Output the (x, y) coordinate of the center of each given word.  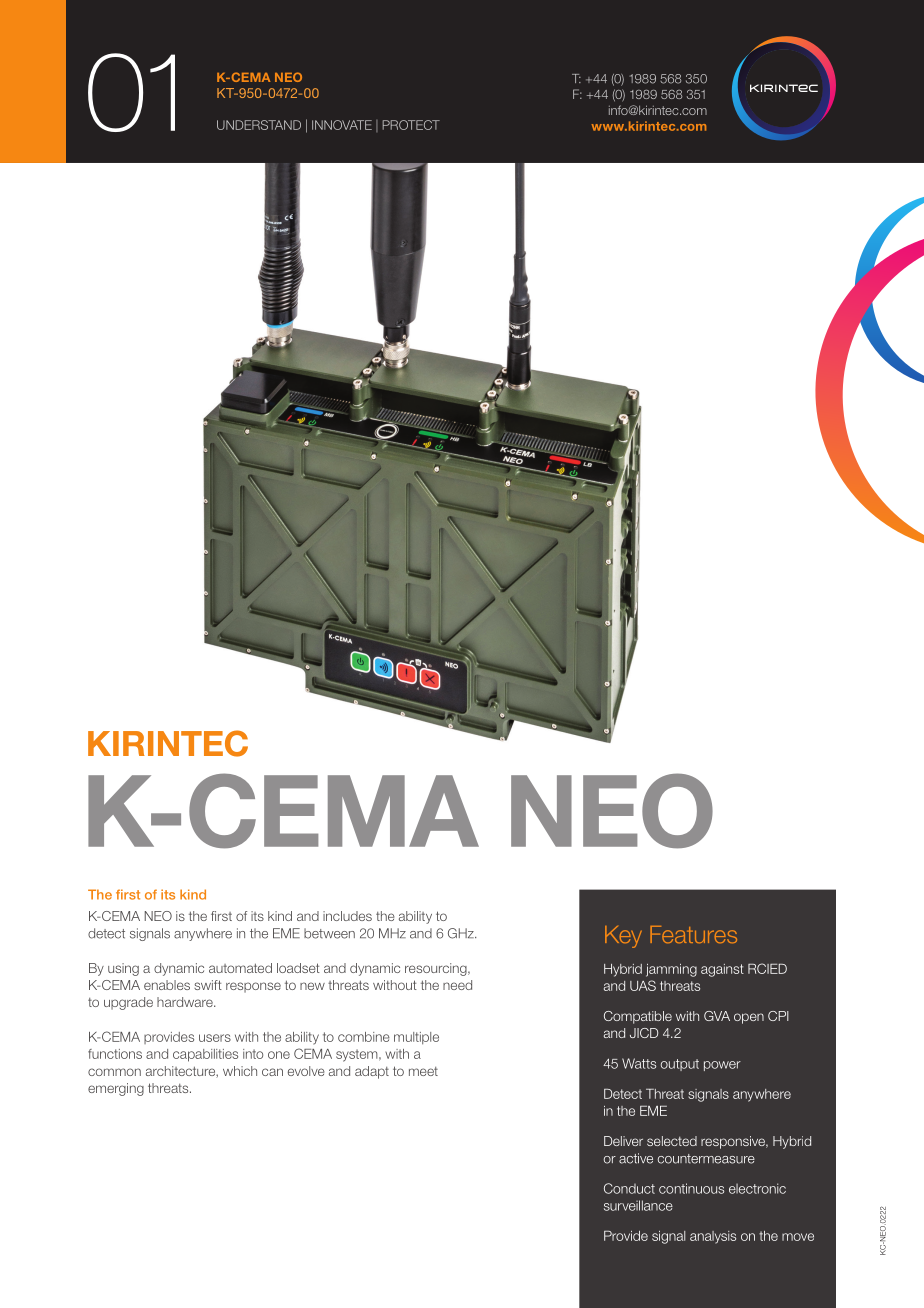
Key (623, 937)
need (457, 985)
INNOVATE (342, 125)
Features (693, 934)
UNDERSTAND (259, 125)
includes (347, 916)
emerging (116, 1089)
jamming (671, 970)
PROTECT (411, 125)
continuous (691, 1188)
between (329, 933)
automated (240, 968)
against (722, 970)
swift (208, 985)
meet (423, 1071)
